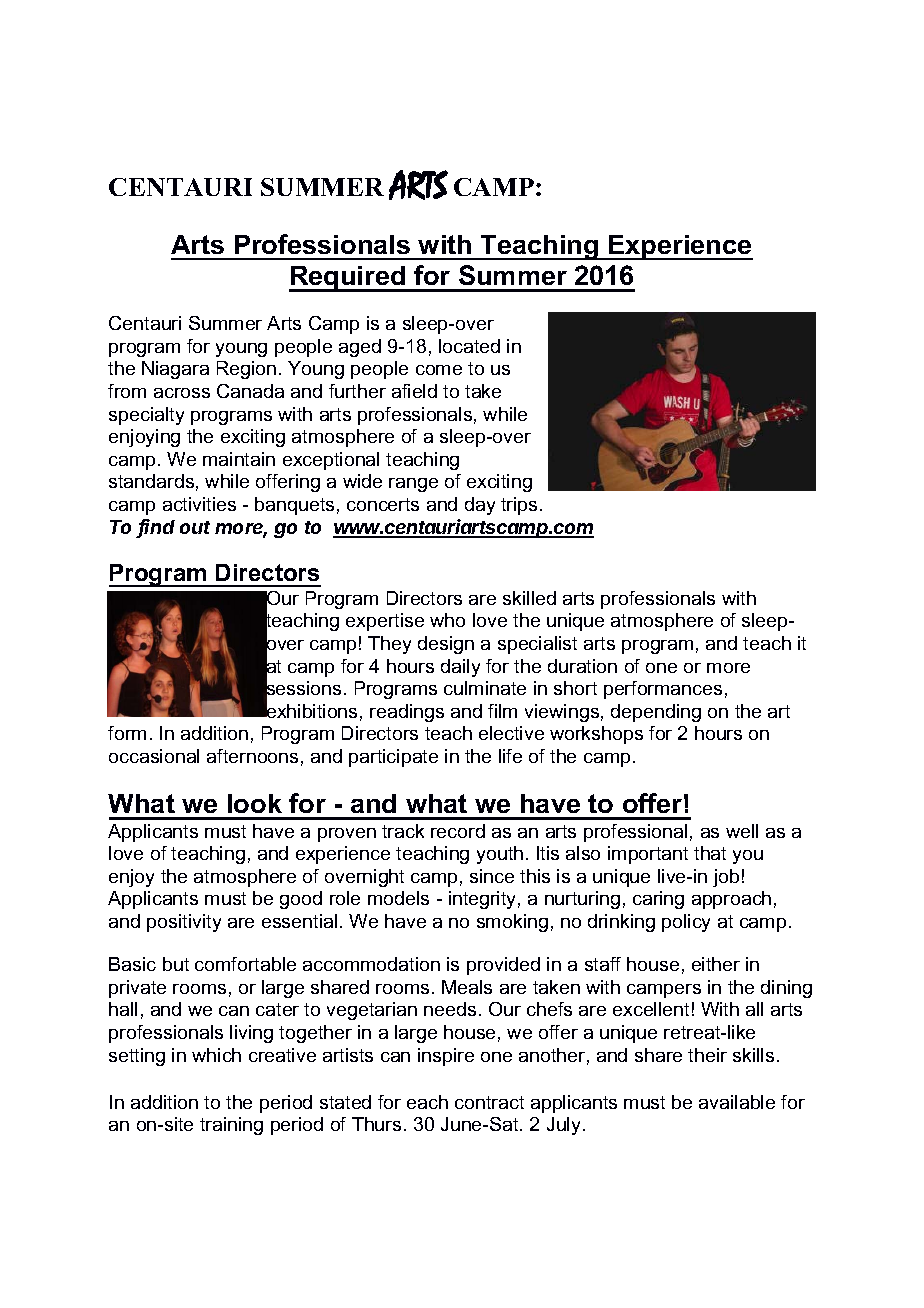  Describe the element at coordinates (175, 370) in the screenshot. I see `Niagara` at that location.
